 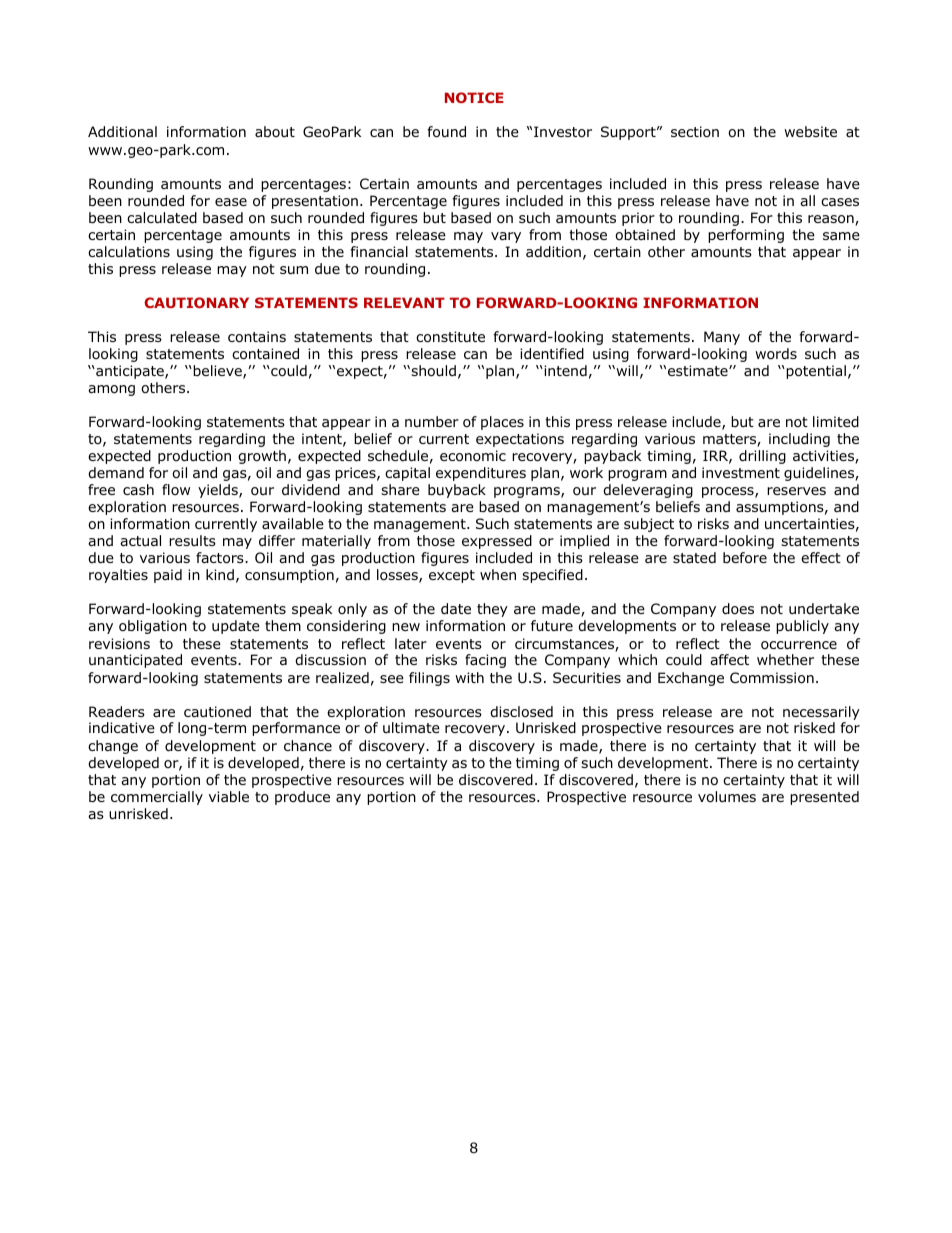 What do you see at coordinates (157, 798) in the page?
I see `commercially` at bounding box center [157, 798].
